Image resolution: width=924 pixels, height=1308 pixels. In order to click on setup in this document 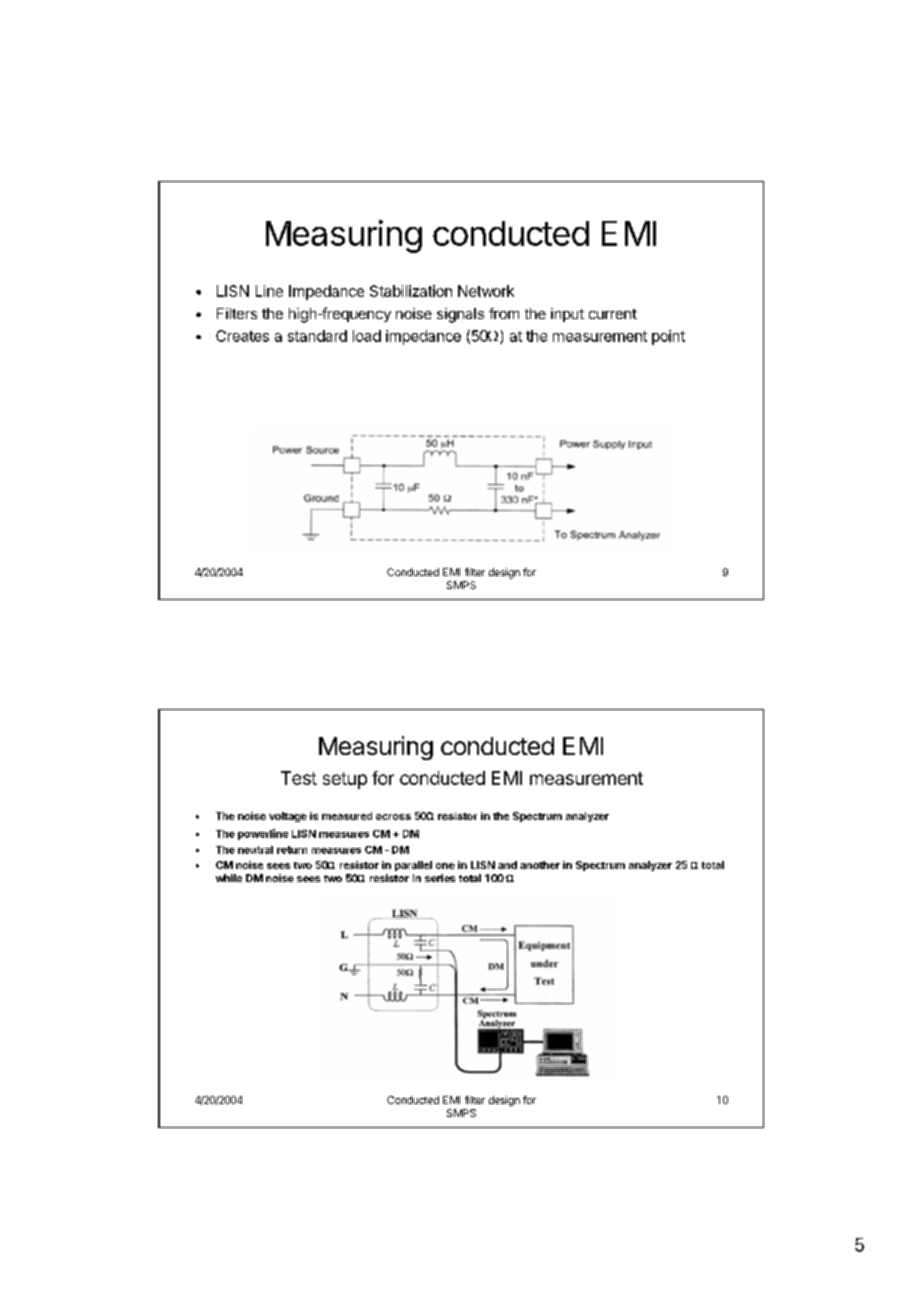, I will do `click(345, 780)`.
